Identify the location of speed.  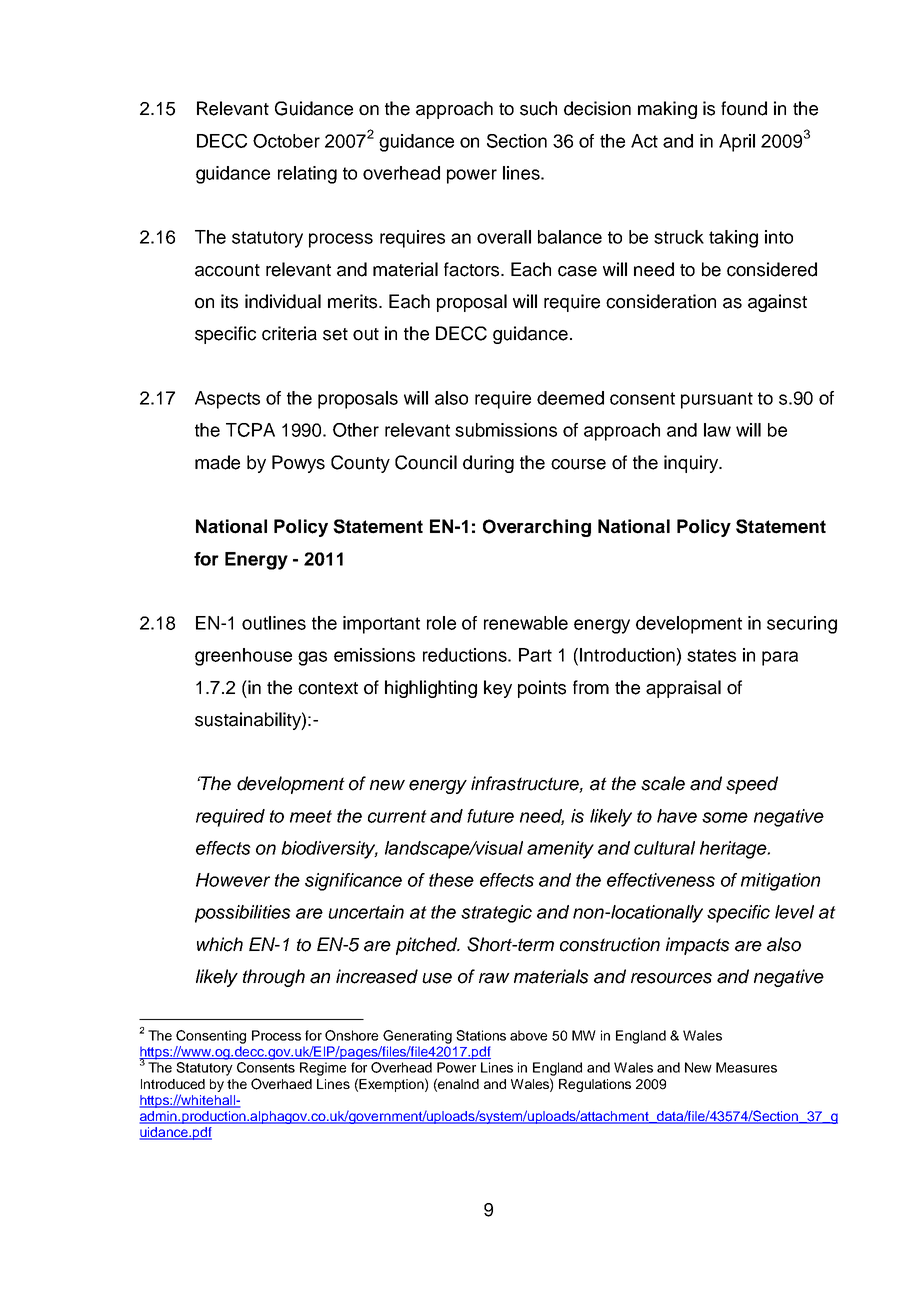
(752, 785).
